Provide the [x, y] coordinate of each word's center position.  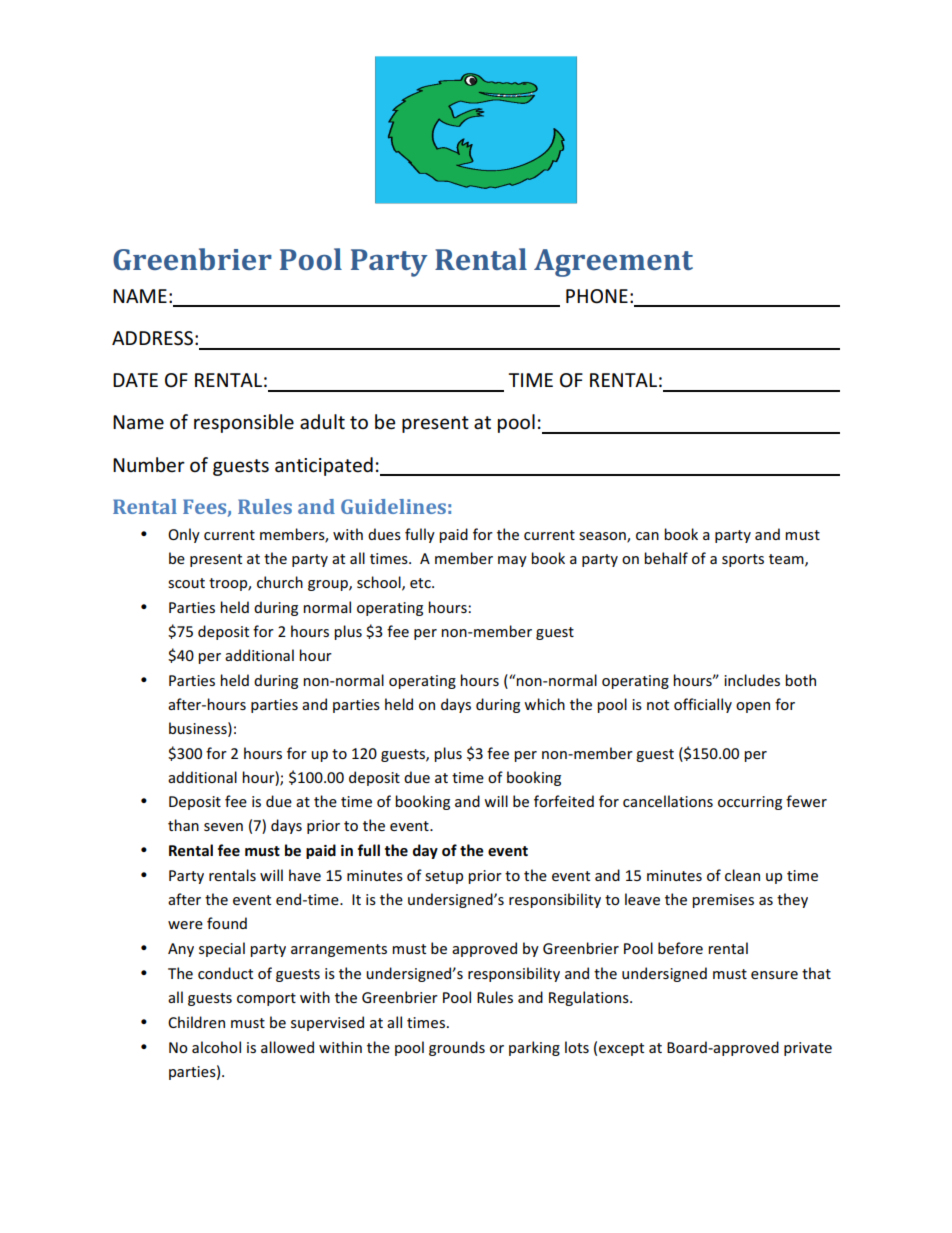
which [544, 704]
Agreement [613, 263]
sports [743, 560]
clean [742, 875]
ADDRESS [152, 338]
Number [149, 465]
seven [223, 827]
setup [444, 877]
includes [752, 680]
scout [186, 583]
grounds [457, 1048]
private [808, 1049]
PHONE [597, 296]
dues [384, 534]
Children [196, 1022]
